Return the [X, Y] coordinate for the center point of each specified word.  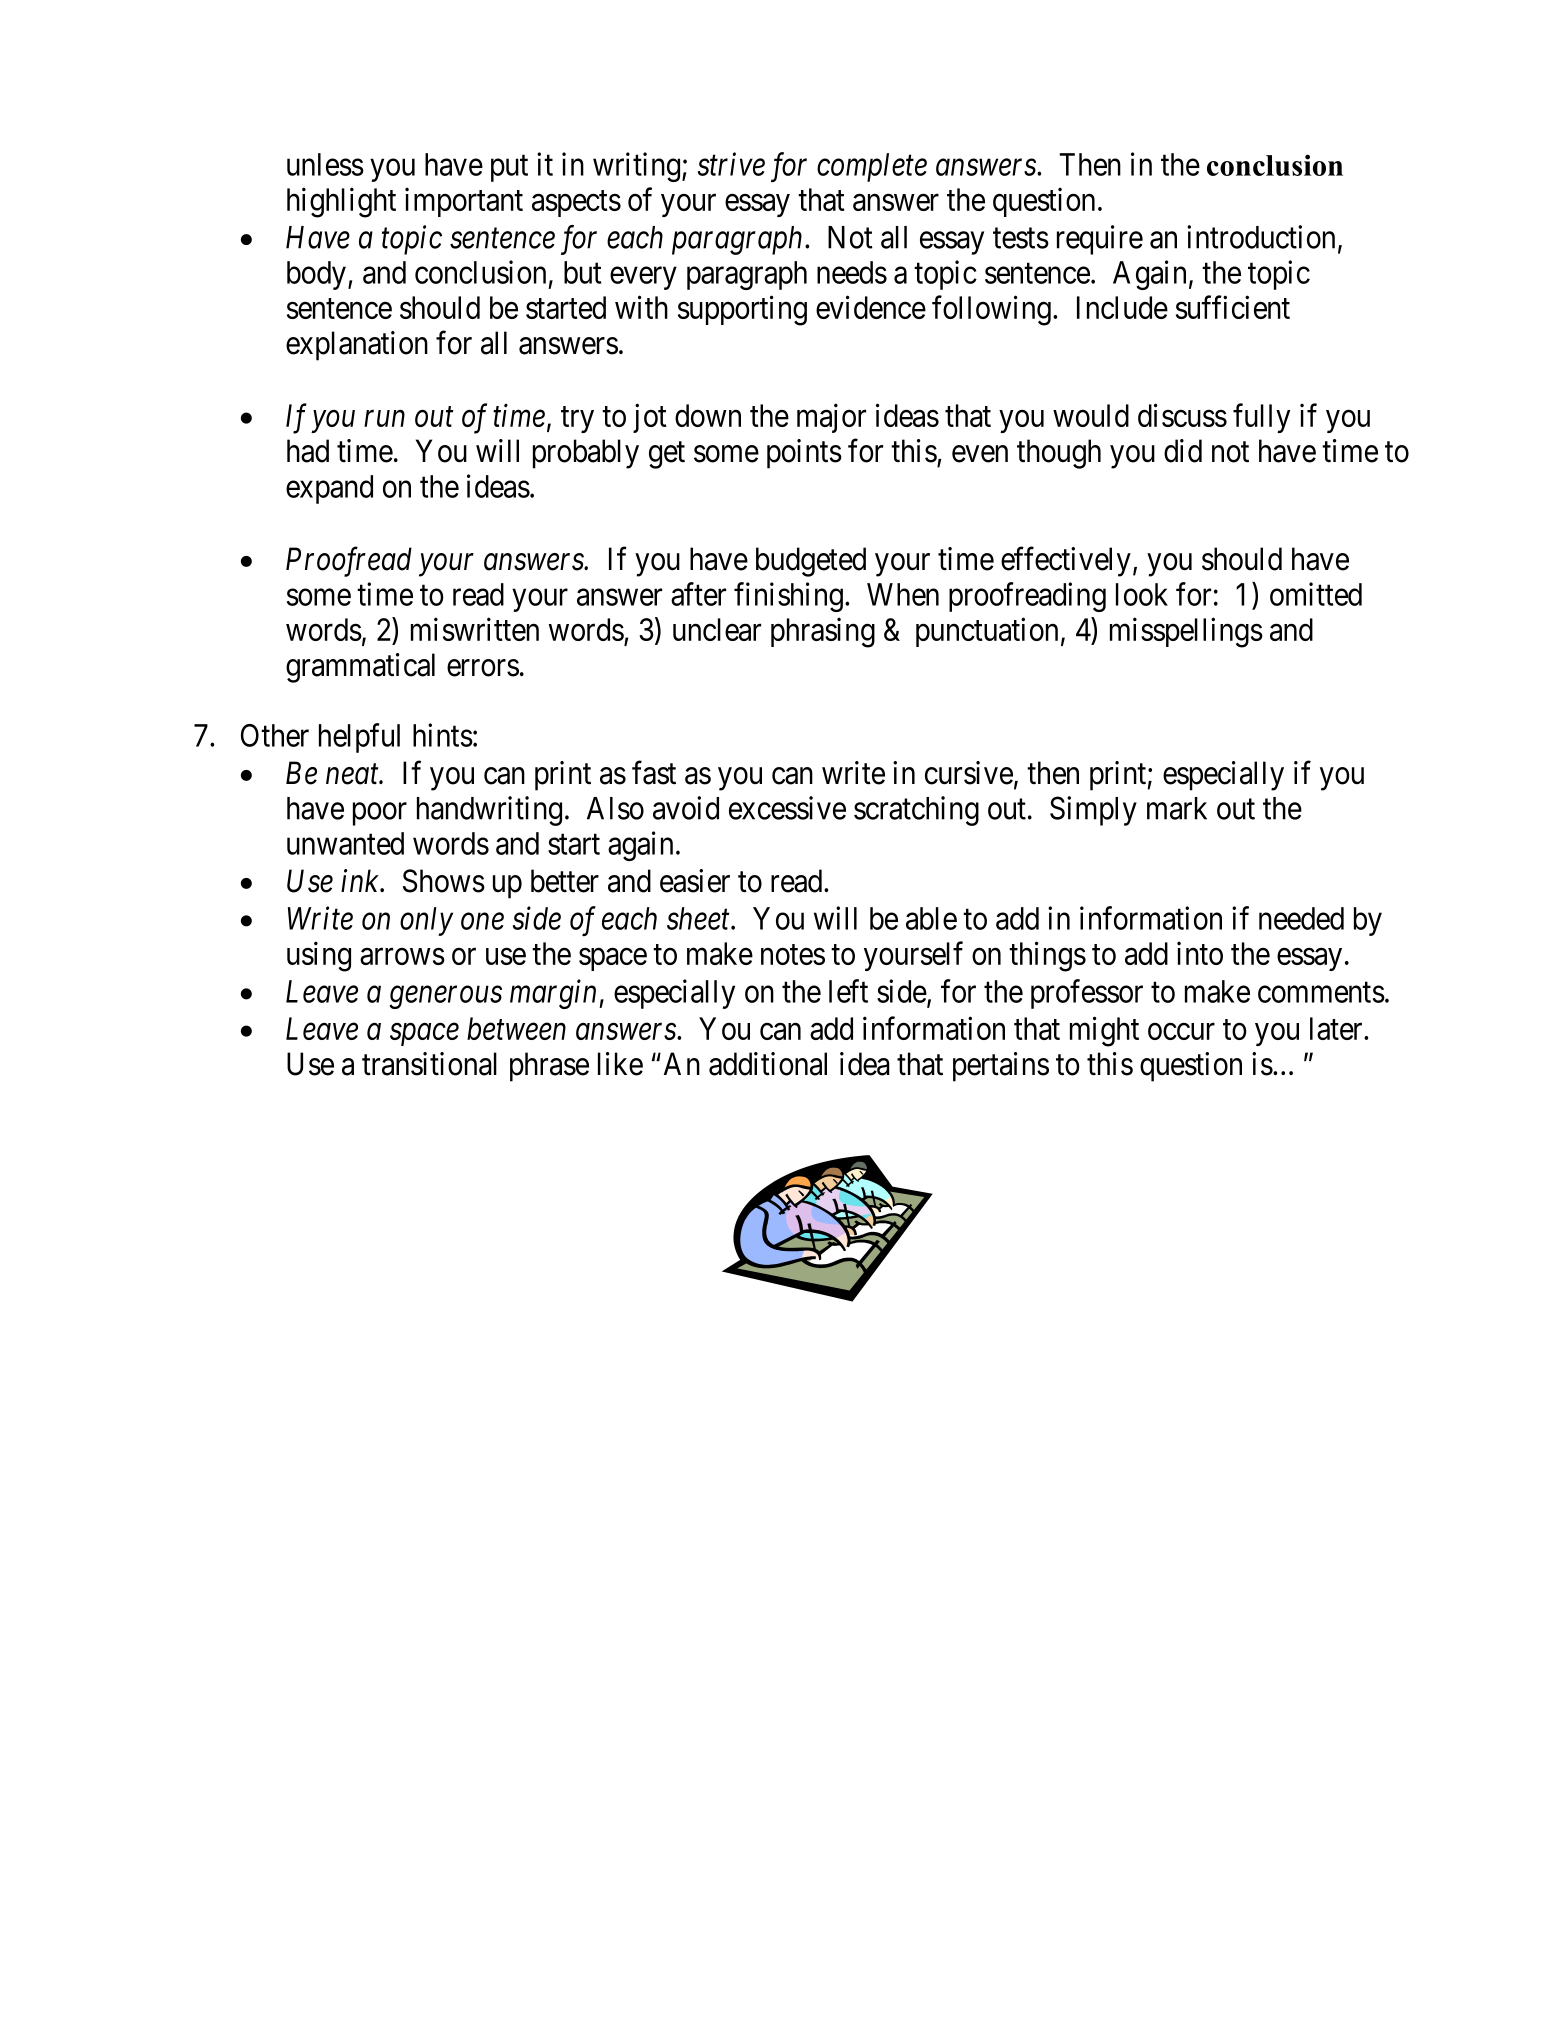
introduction [1261, 237]
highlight [341, 202]
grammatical [360, 668]
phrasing [823, 632]
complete [872, 167]
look [1142, 594]
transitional [429, 1064]
